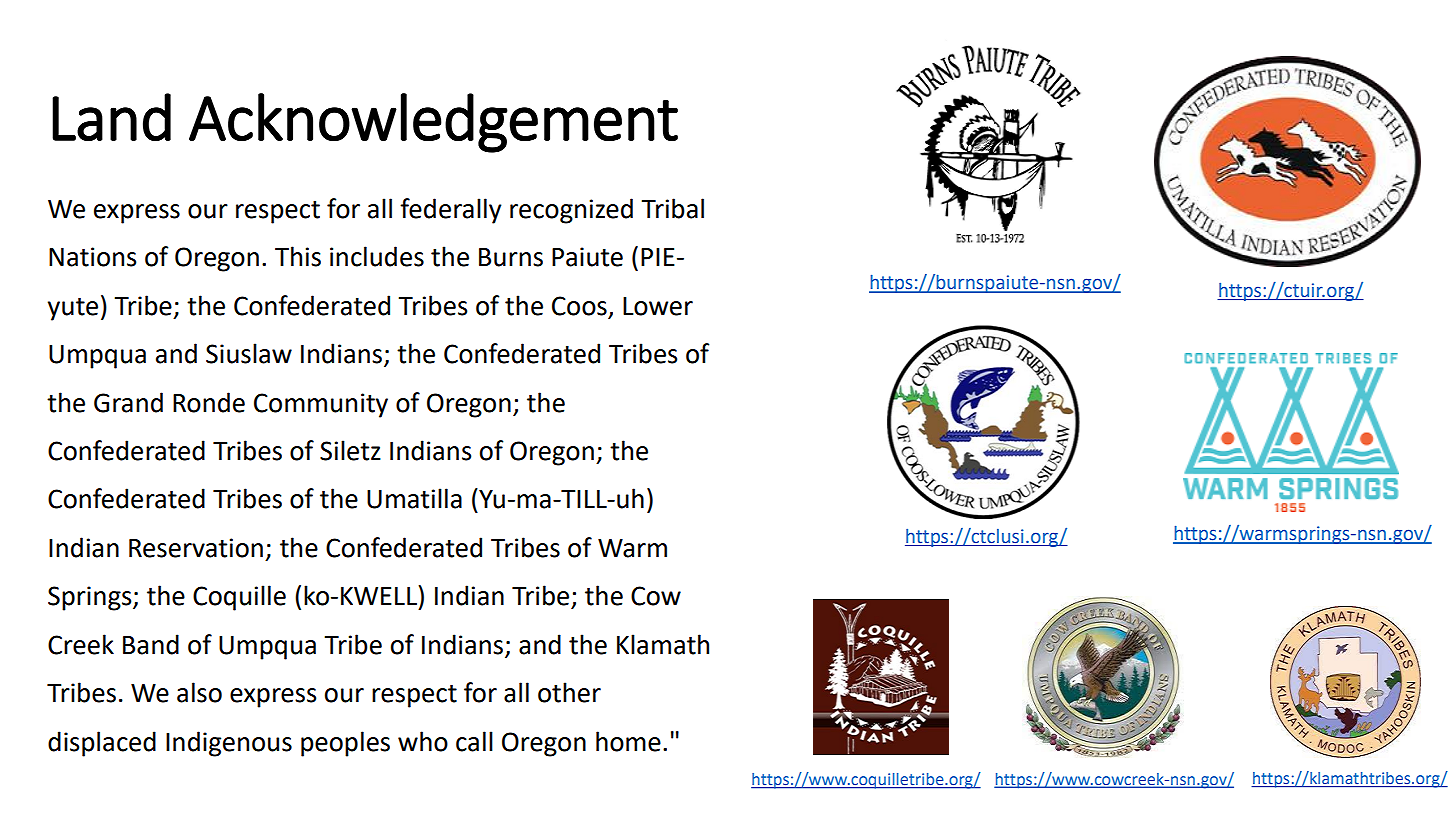 This screenshot has height=819, width=1456. Describe the element at coordinates (128, 402) in the screenshot. I see `Grand` at that location.
